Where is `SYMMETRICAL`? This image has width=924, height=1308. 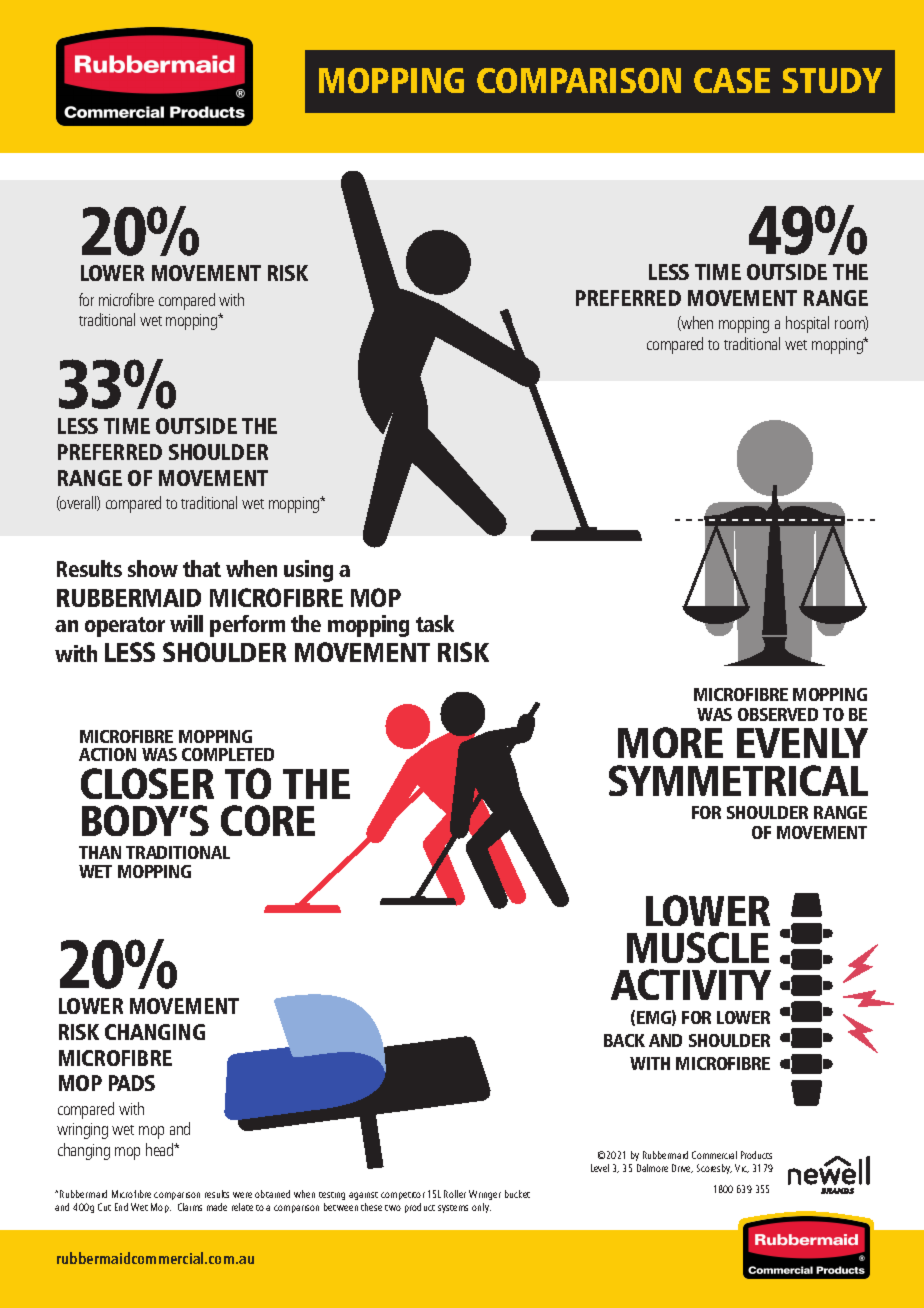
SYMMETRICAL is located at coordinates (738, 780).
